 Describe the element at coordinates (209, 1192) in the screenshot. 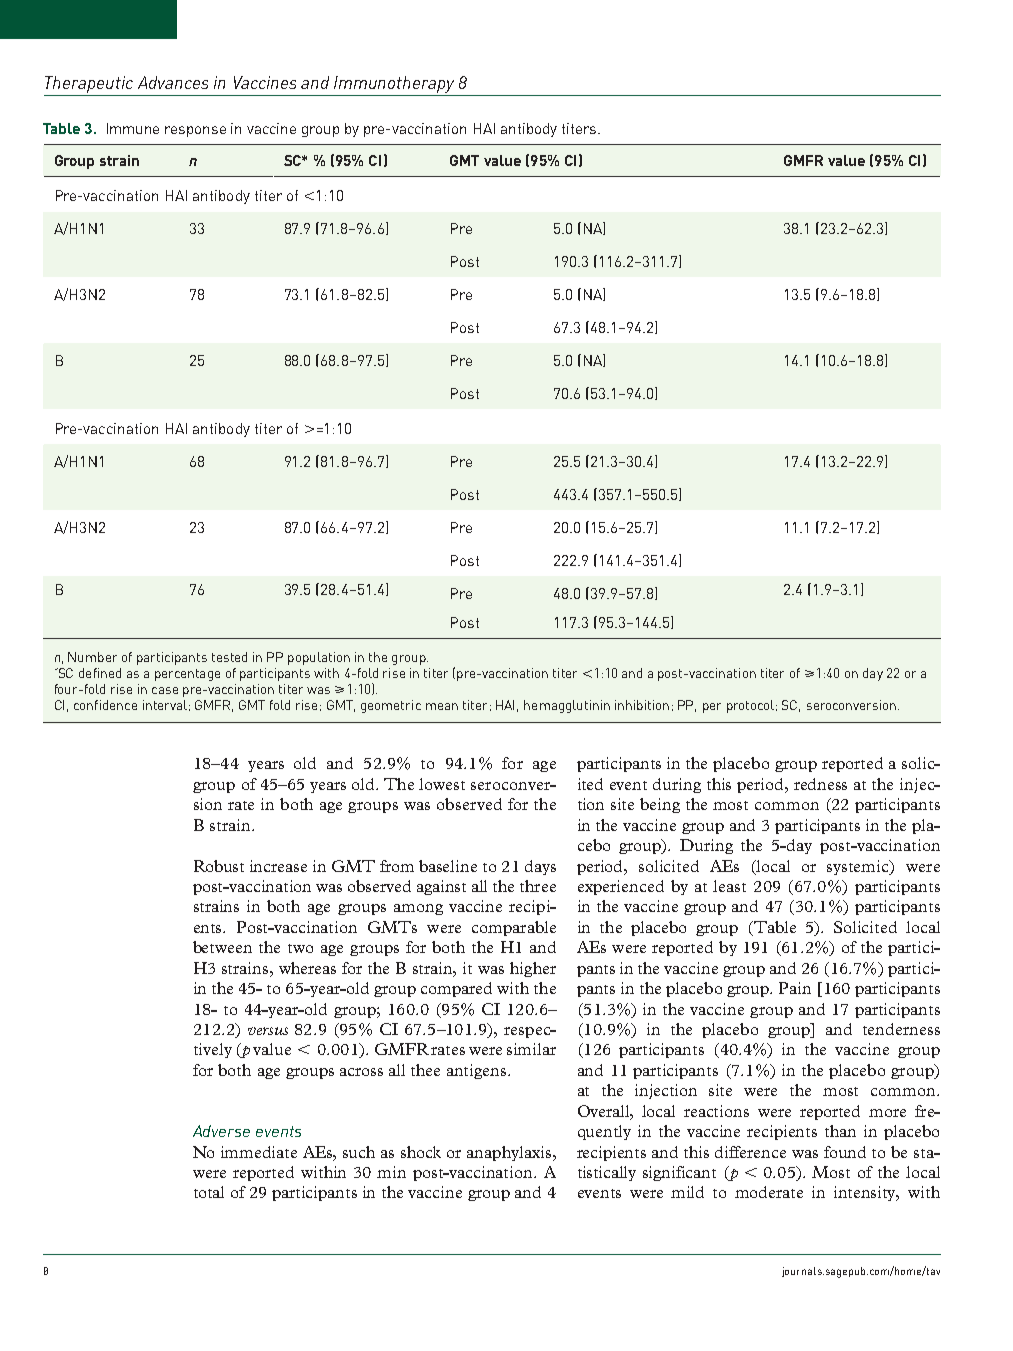

I see `total` at that location.
